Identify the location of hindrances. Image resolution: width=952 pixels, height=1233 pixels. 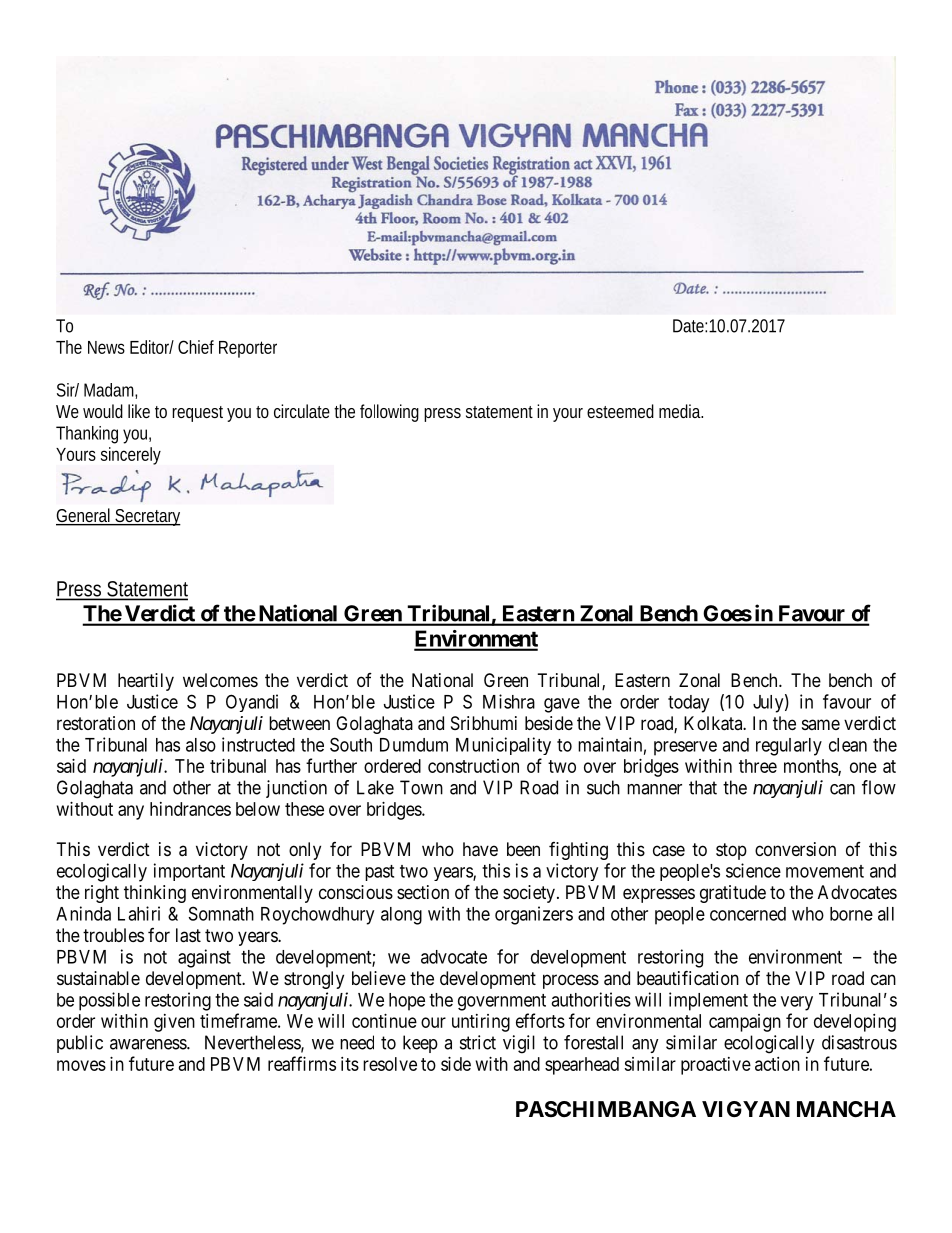
(190, 809).
